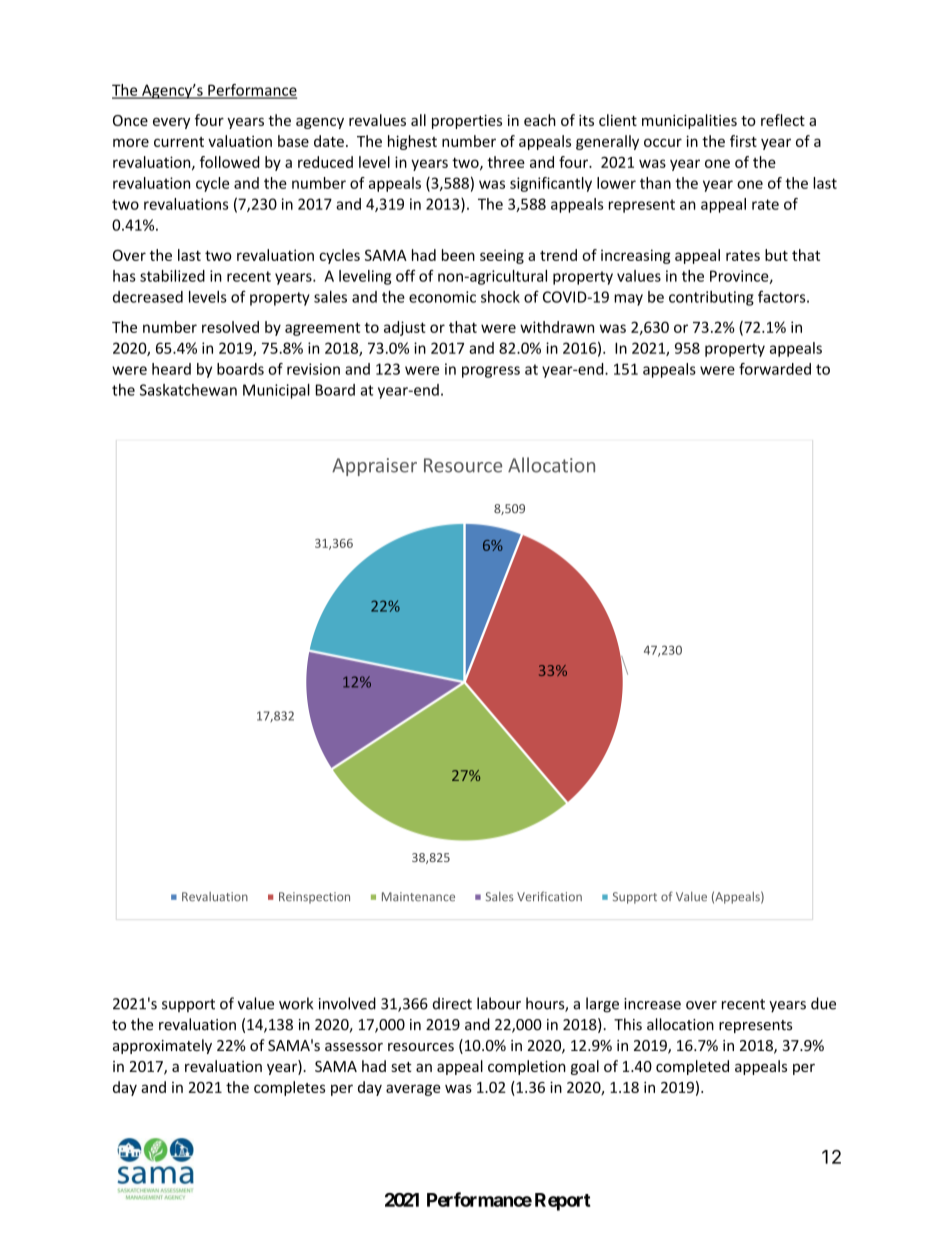 This document has height=1233, width=952. I want to click on Saskatchewan, so click(188, 390).
